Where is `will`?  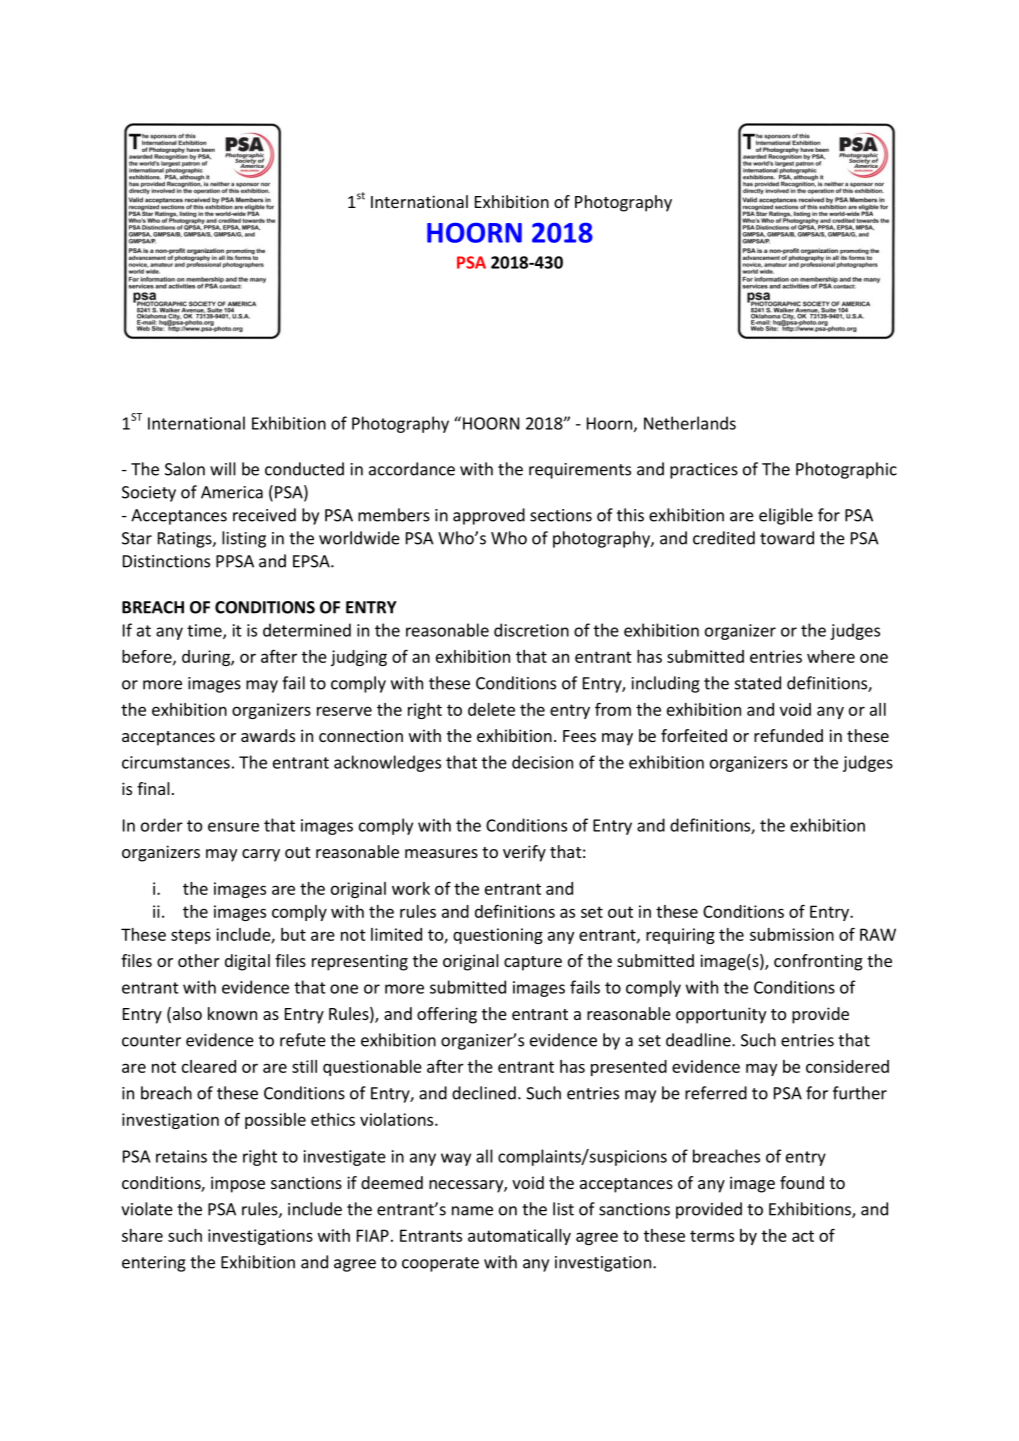 will is located at coordinates (223, 469).
